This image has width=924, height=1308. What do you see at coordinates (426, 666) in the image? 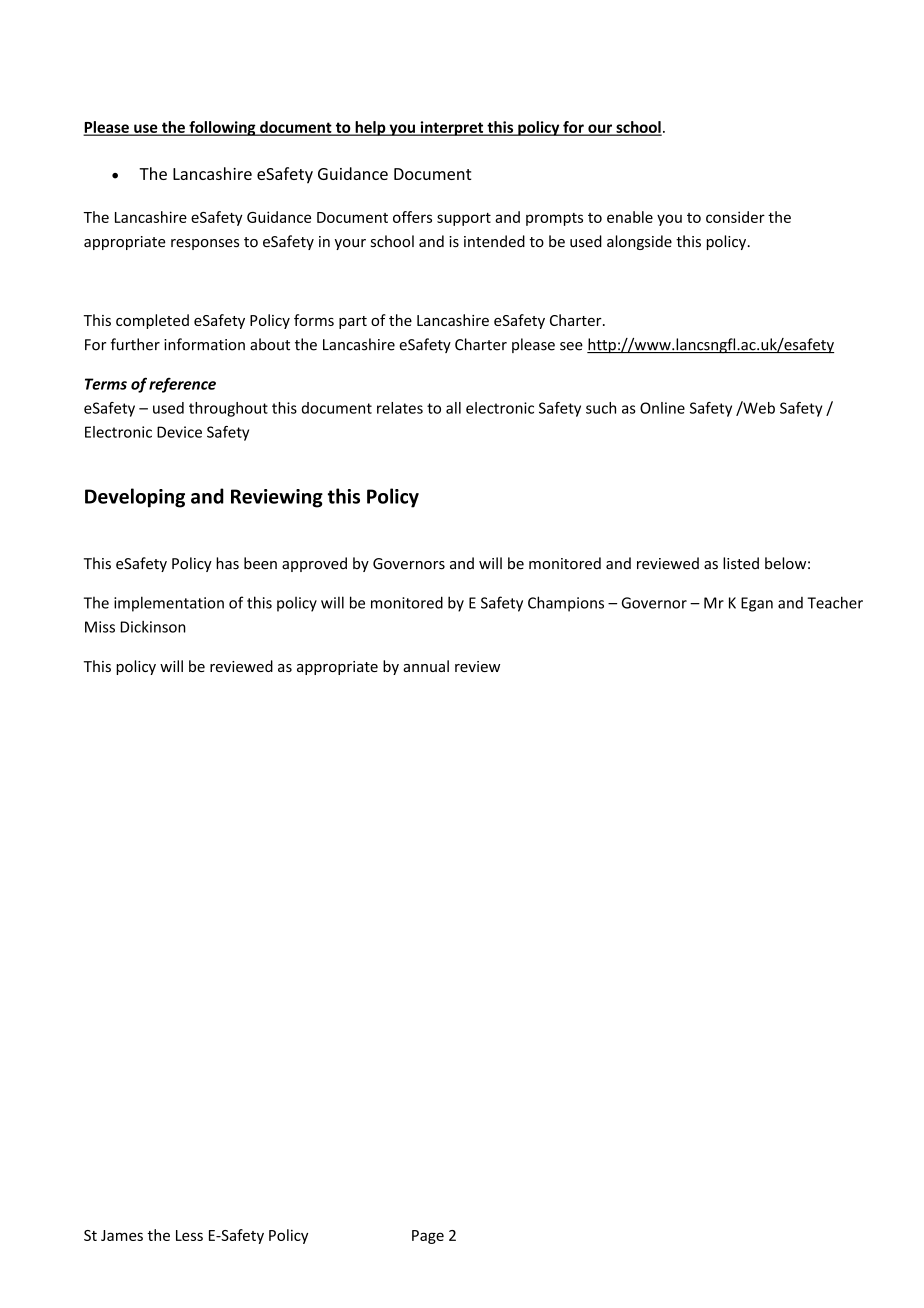
I see `annual` at bounding box center [426, 666].
